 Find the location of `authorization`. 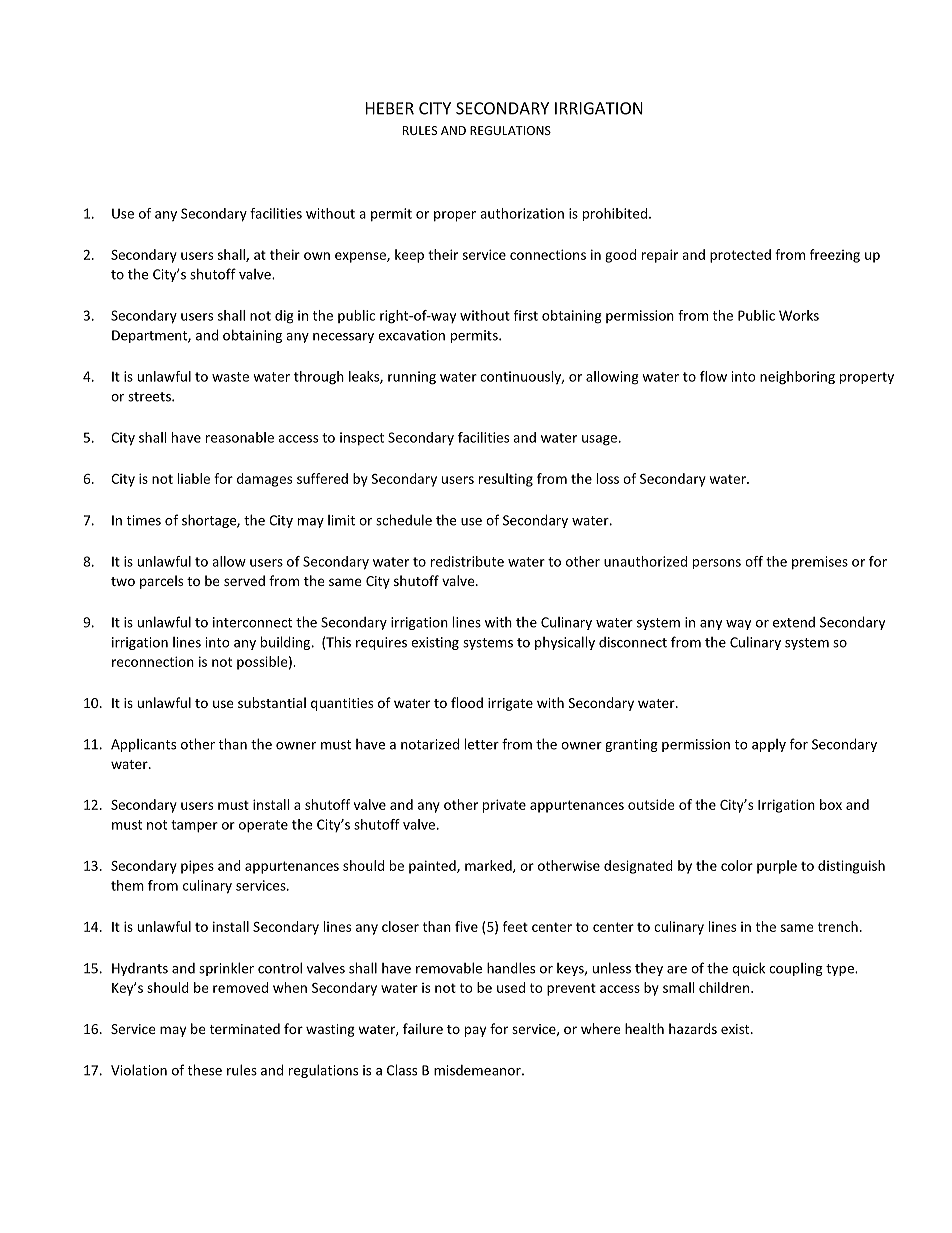

authorization is located at coordinates (522, 213).
